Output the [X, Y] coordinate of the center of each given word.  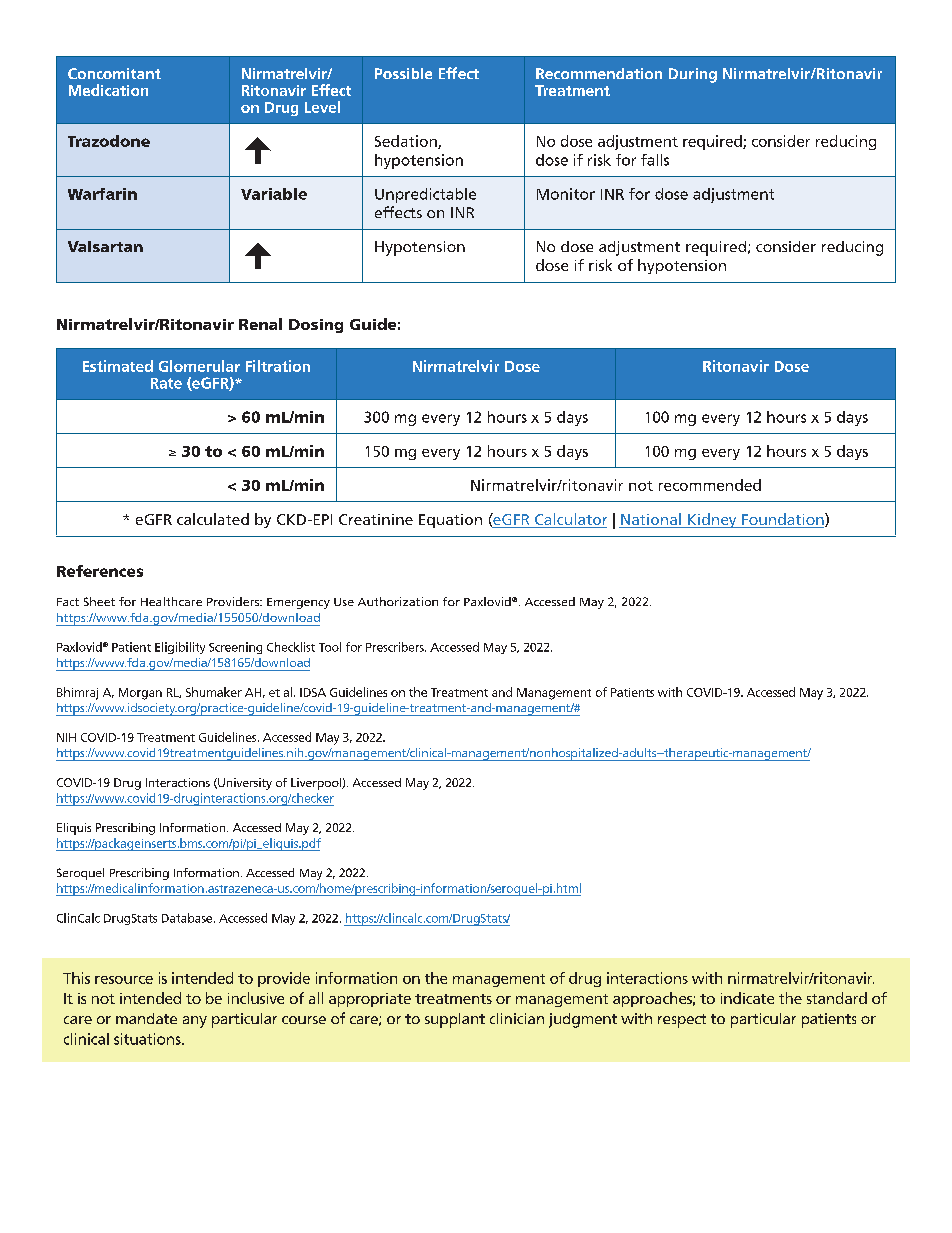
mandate [146, 1018]
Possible [403, 73]
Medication [108, 90]
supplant [455, 1020]
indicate [747, 998]
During [693, 75]
